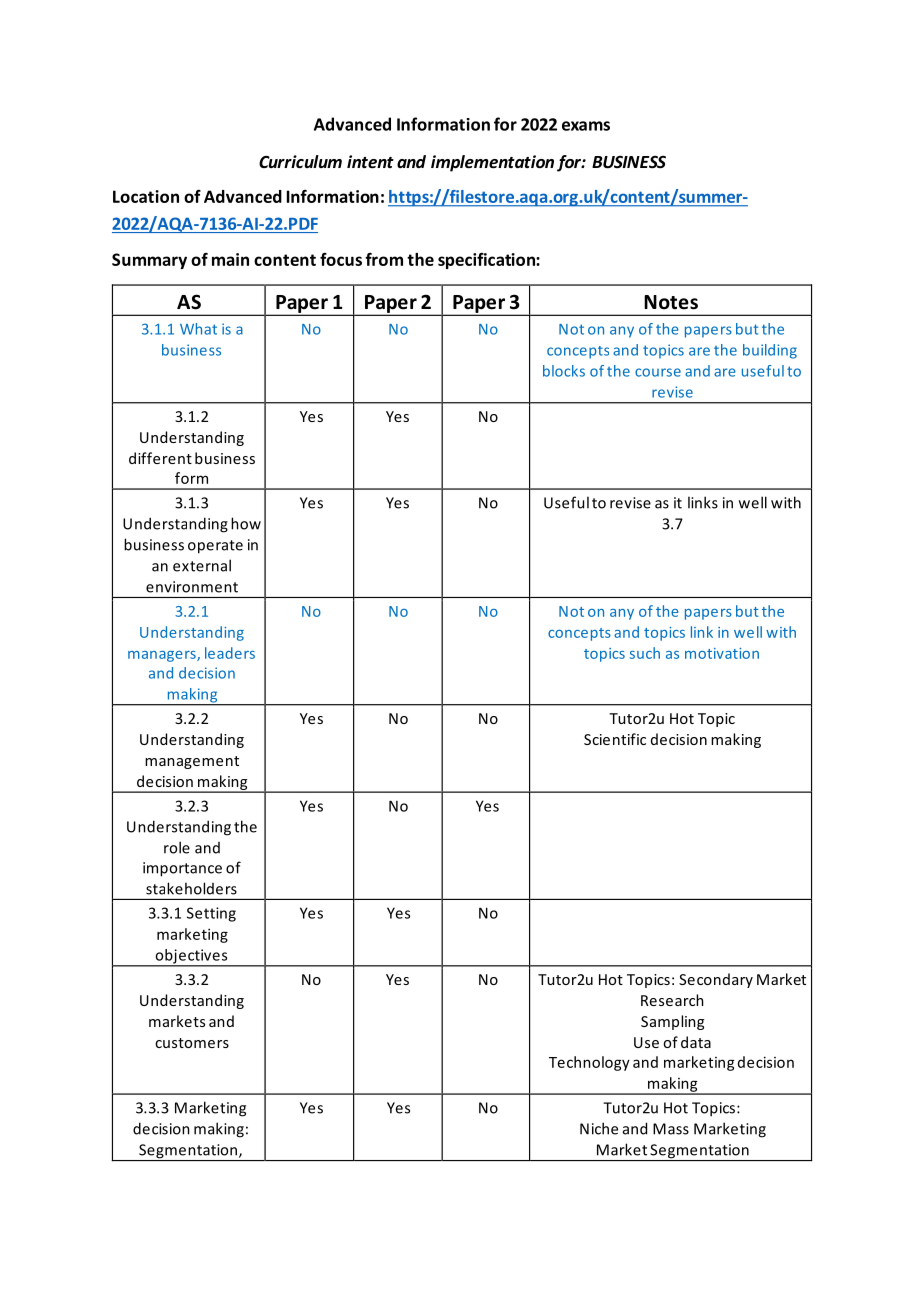 The image size is (924, 1308). Describe the element at coordinates (722, 653) in the screenshot. I see `motivation` at that location.
